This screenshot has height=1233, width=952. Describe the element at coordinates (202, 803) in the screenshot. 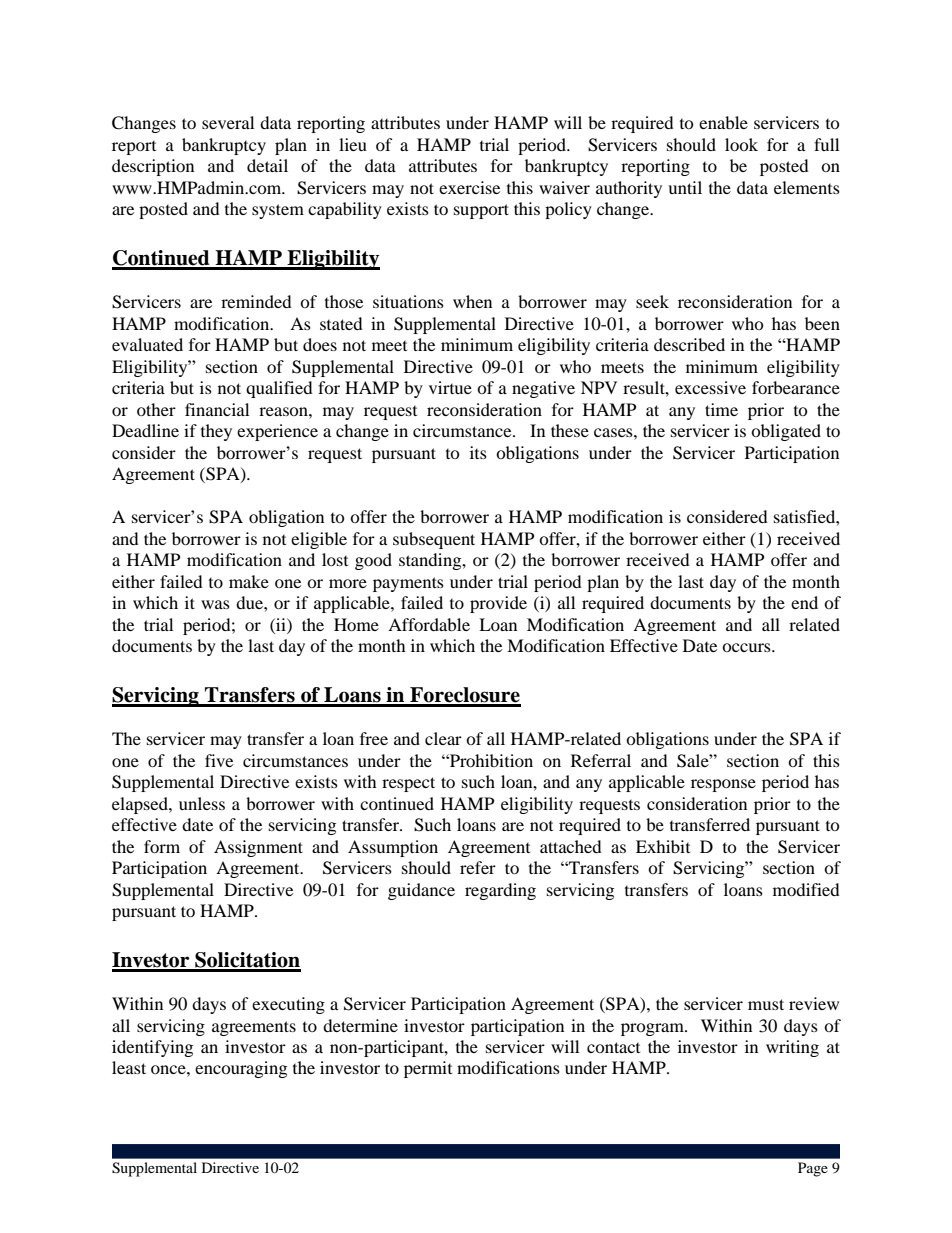

I see `unless` at that location.
